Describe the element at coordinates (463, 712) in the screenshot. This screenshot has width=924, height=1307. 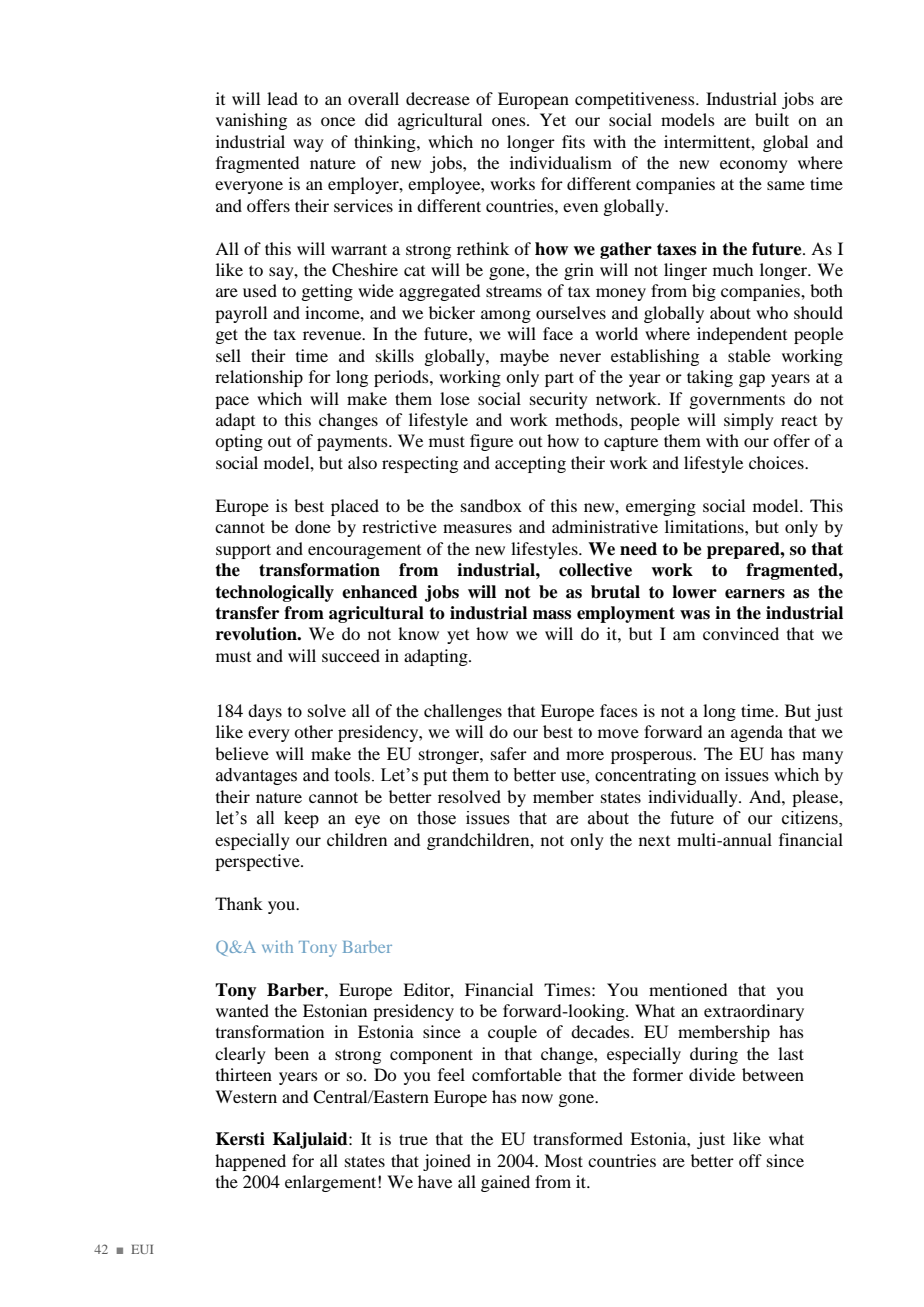
I see `challenges` at that location.
